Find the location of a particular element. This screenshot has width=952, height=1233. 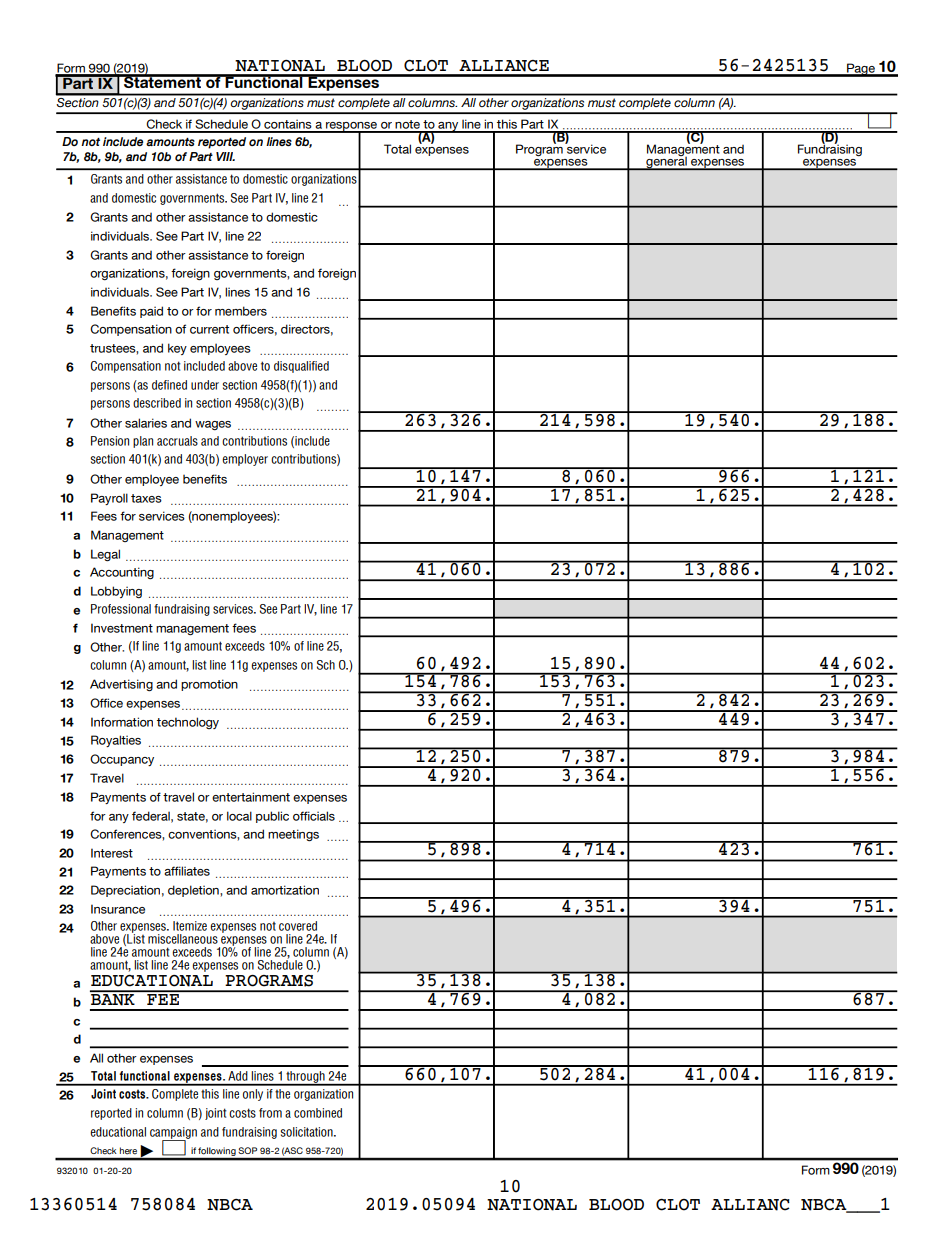

wages is located at coordinates (213, 426).
